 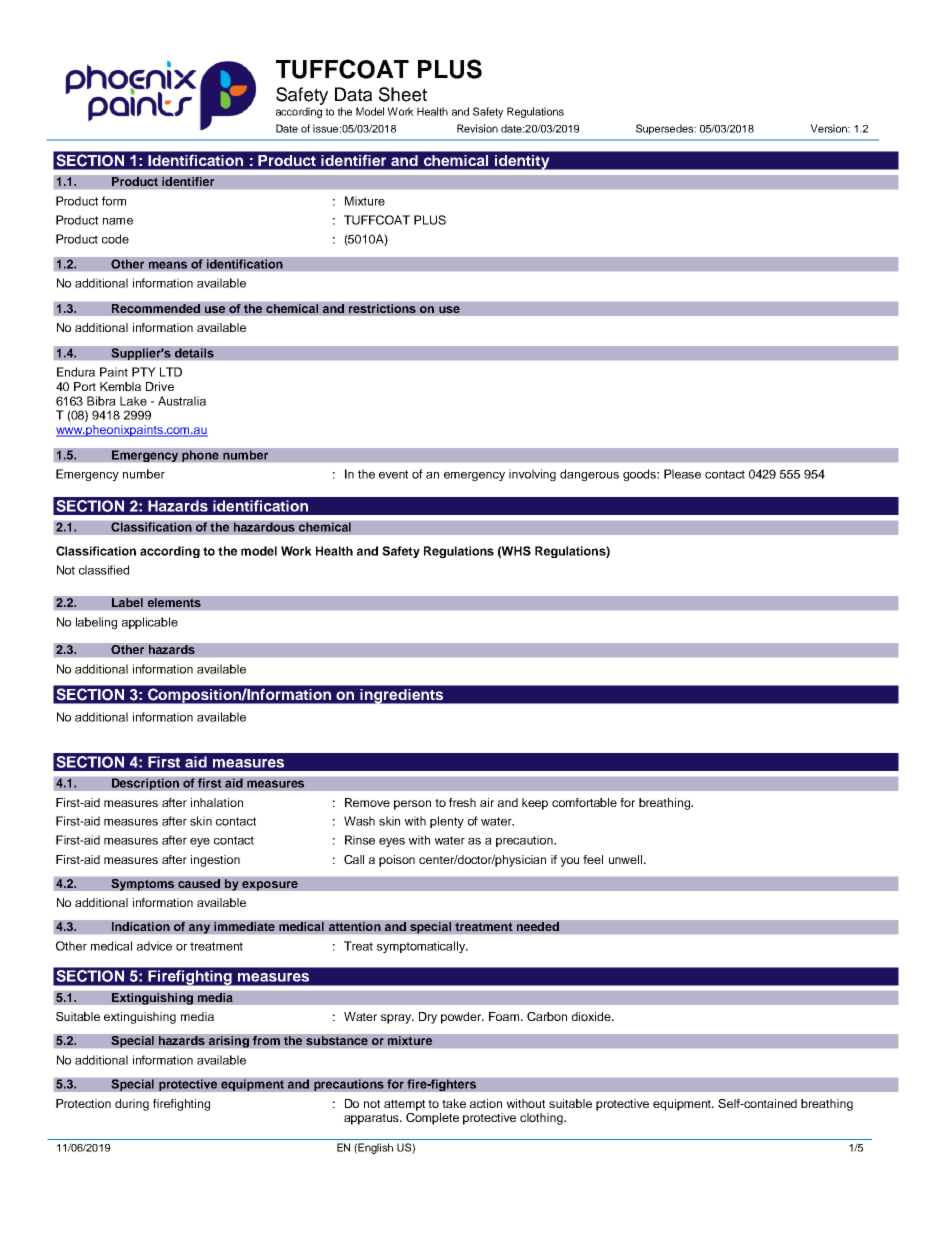 What do you see at coordinates (215, 861) in the page?
I see `ingestion` at bounding box center [215, 861].
